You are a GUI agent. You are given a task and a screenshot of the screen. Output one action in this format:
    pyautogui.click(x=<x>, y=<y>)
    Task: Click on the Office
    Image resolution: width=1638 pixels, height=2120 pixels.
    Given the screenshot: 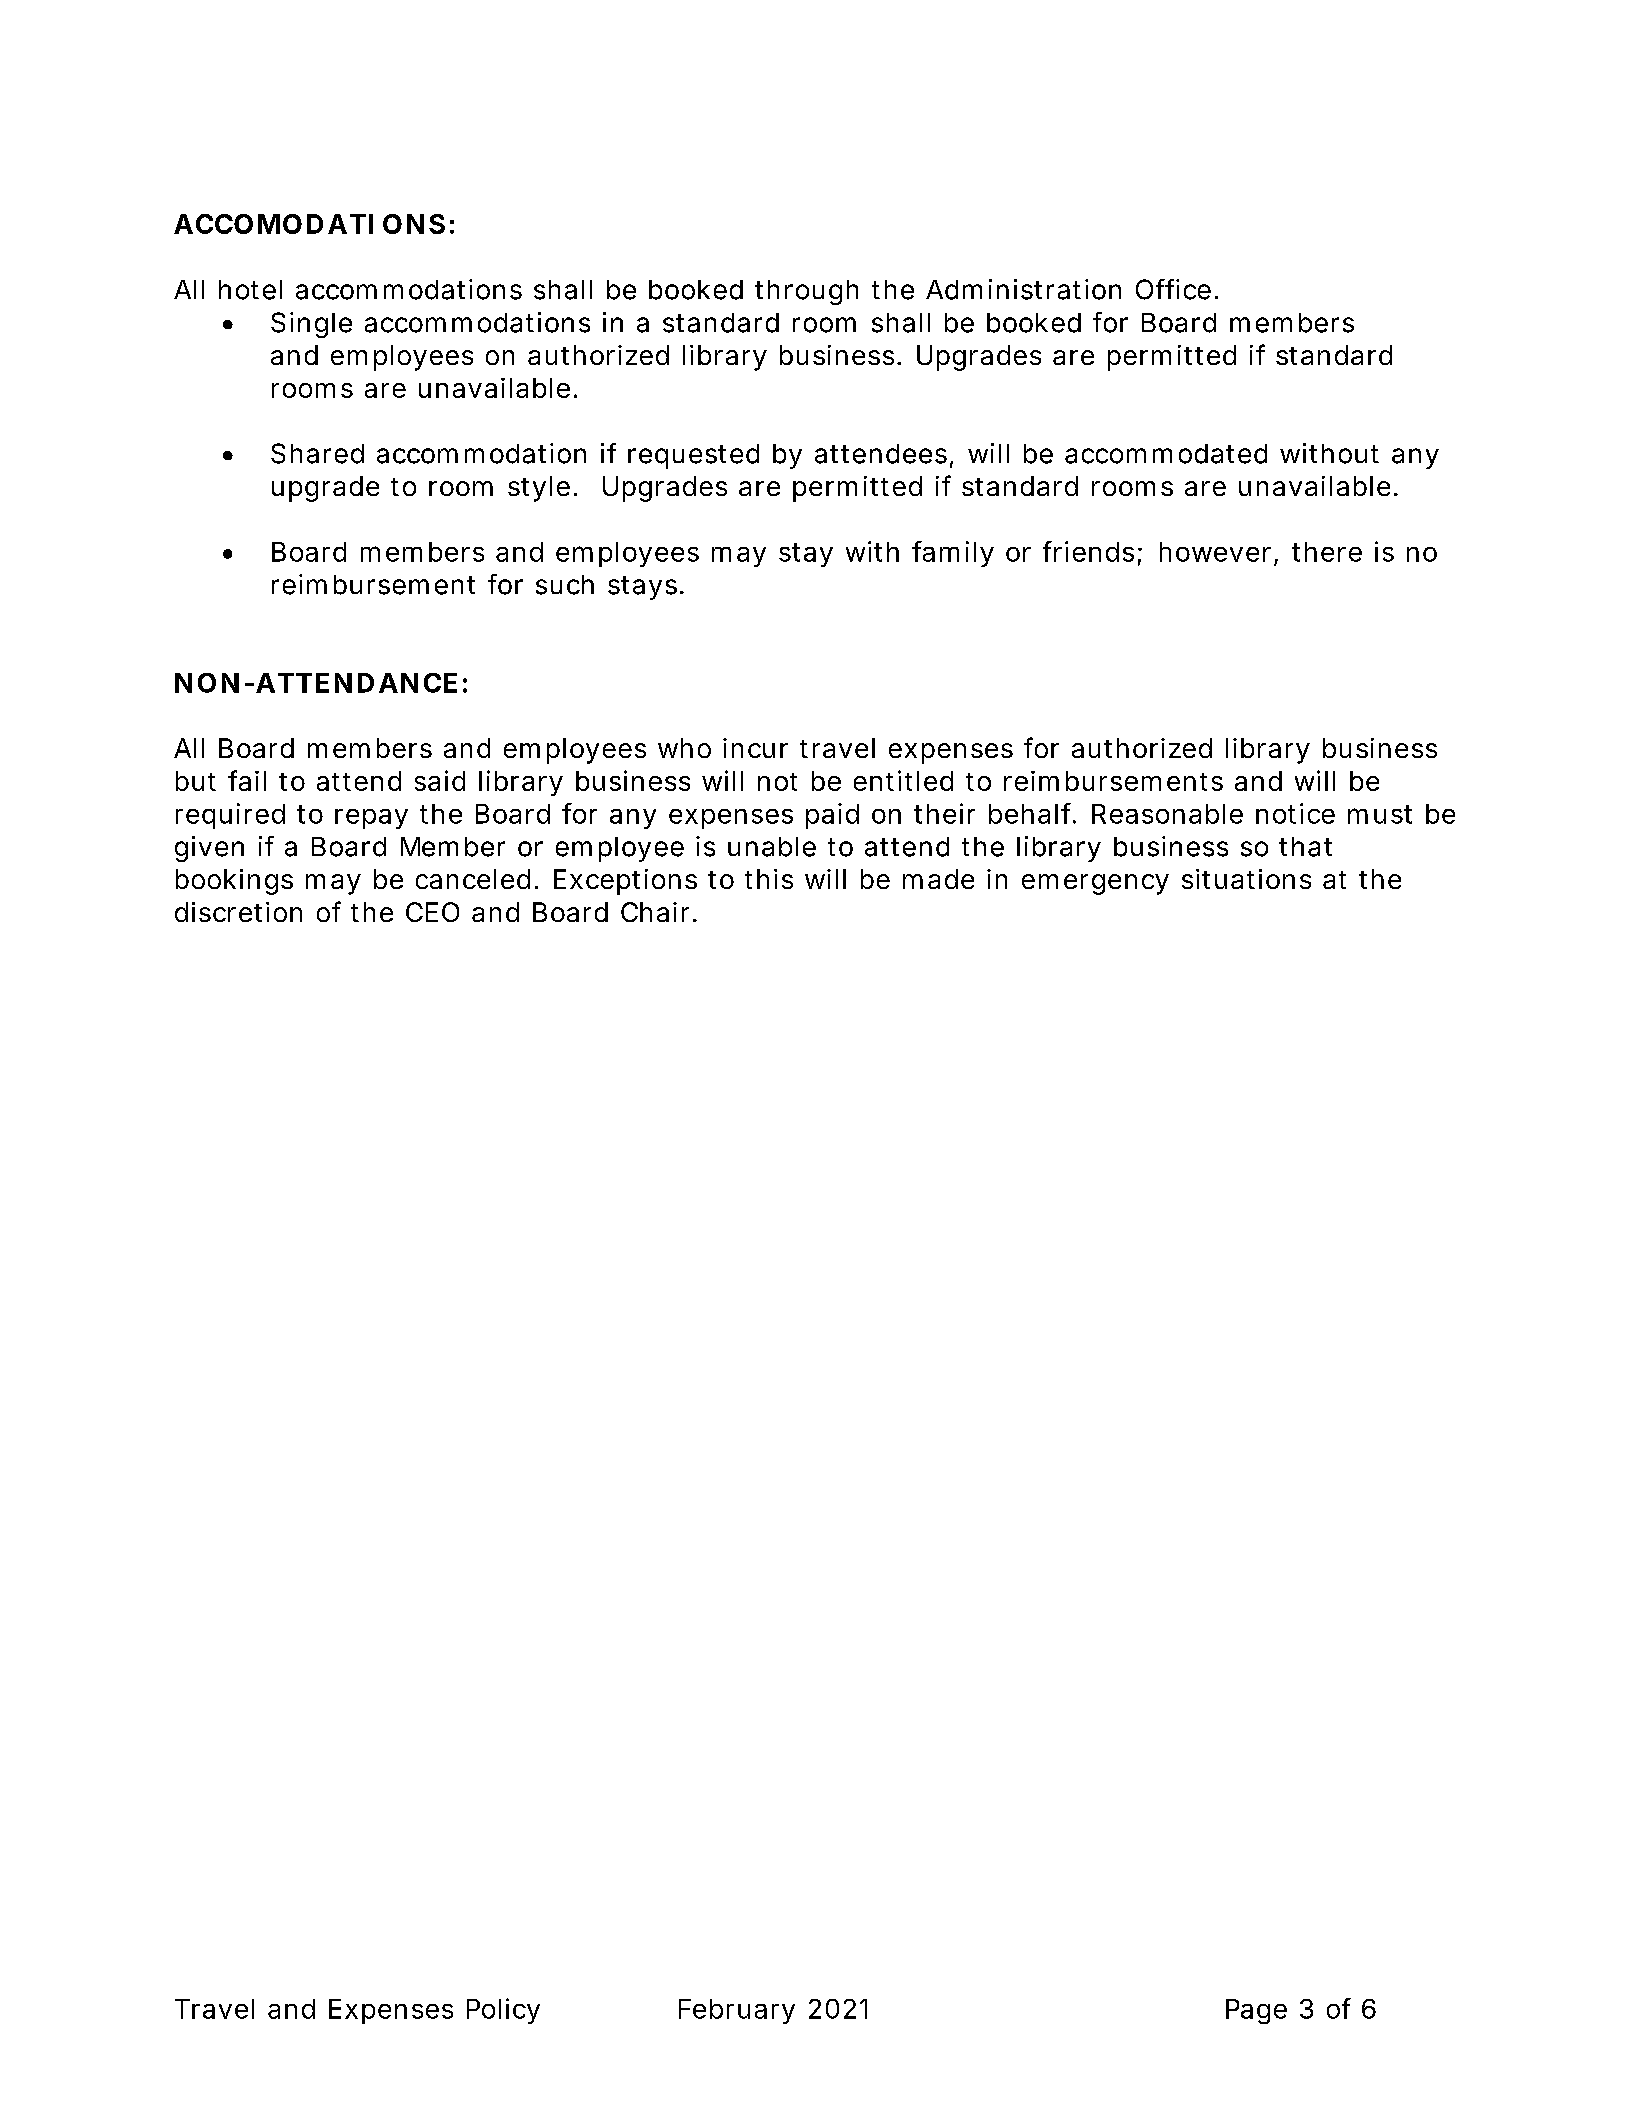 What is the action you would take?
    pyautogui.click(x=1173, y=289)
